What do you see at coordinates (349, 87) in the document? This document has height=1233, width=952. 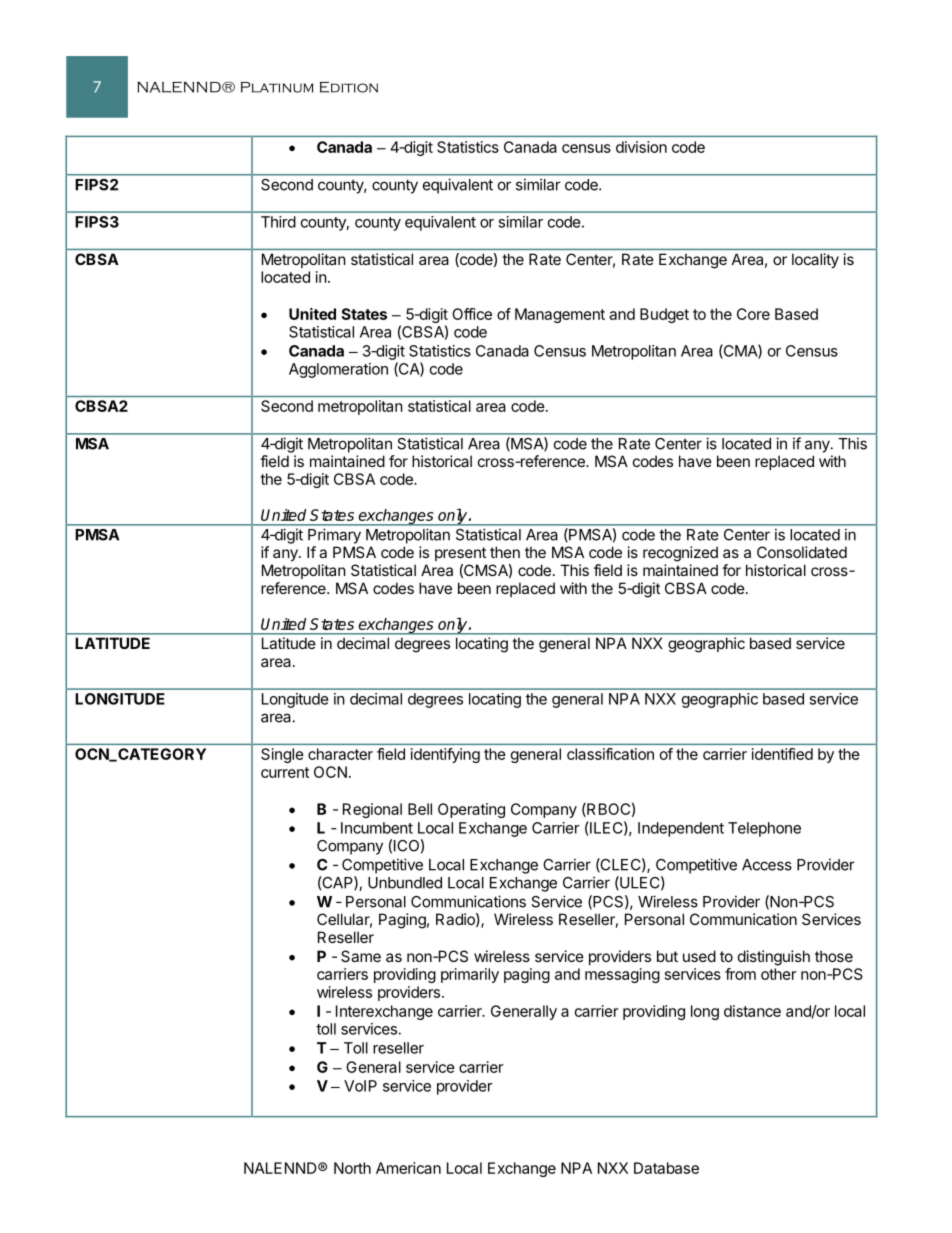 I see `Edition` at bounding box center [349, 87].
